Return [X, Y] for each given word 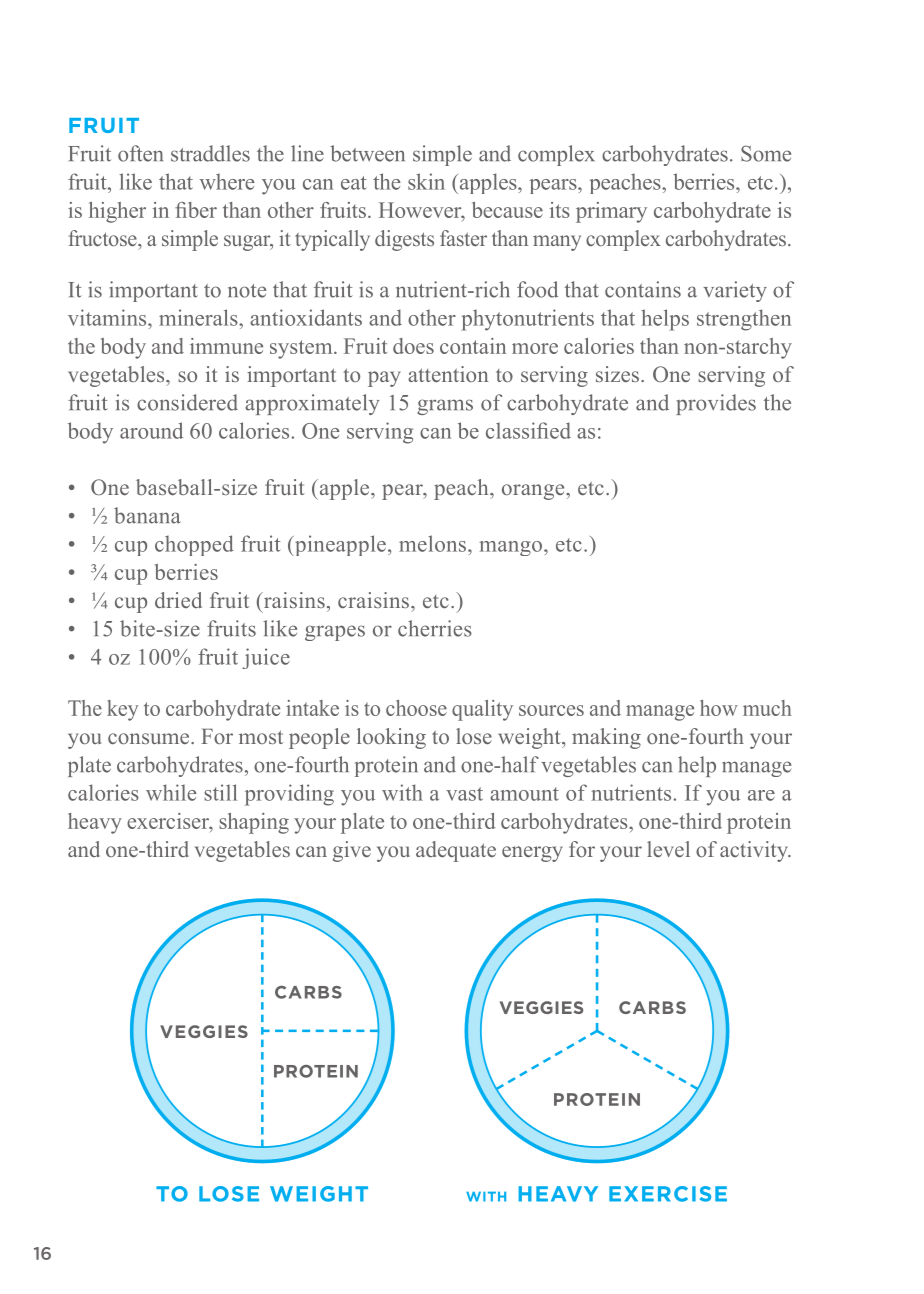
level [668, 849]
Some [766, 153]
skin [426, 181]
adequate [456, 851]
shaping [254, 823]
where [227, 181]
